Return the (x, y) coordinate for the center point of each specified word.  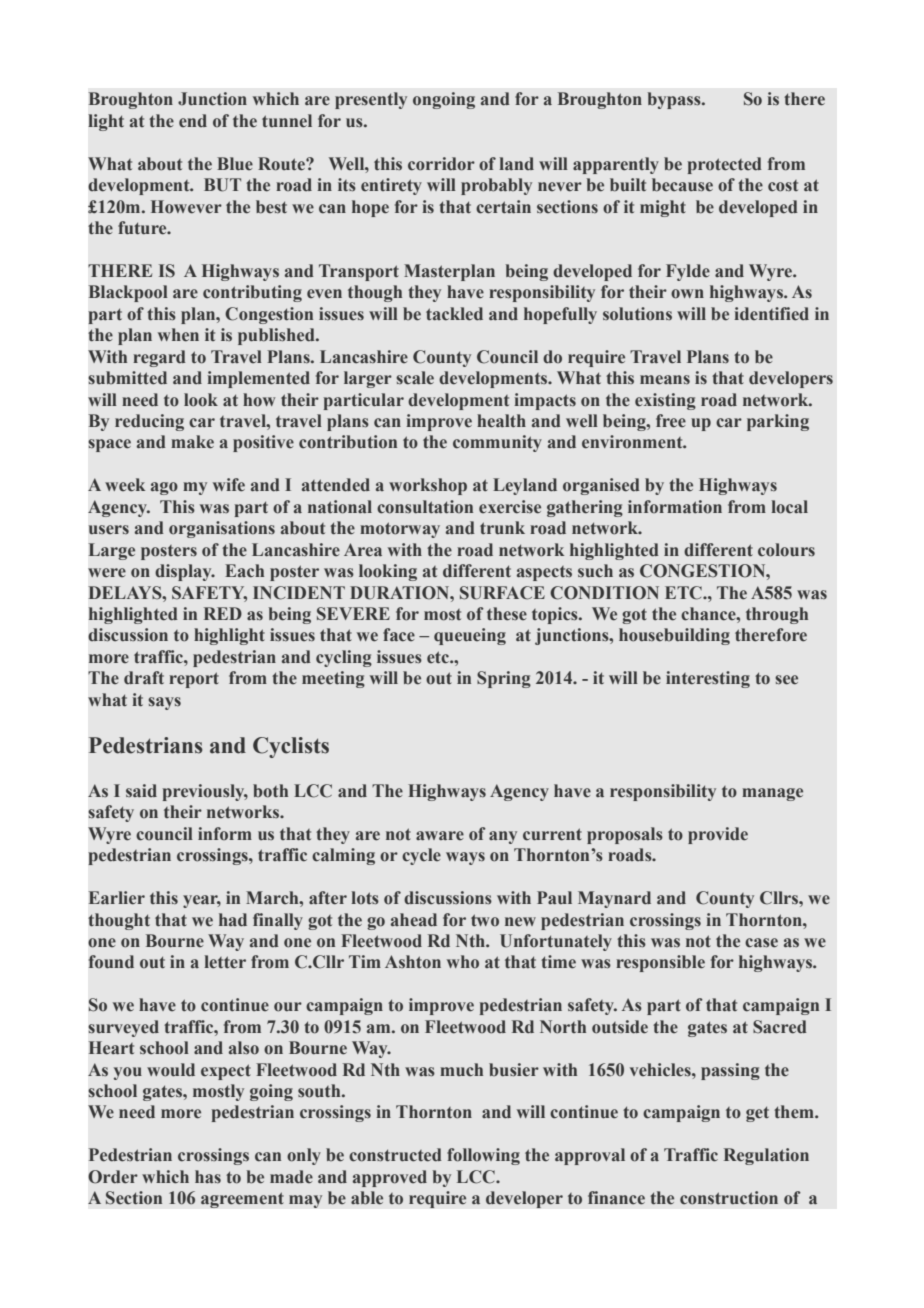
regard (159, 358)
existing (665, 401)
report (194, 680)
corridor (441, 164)
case (761, 943)
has (208, 1176)
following (483, 1156)
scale (415, 378)
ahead (414, 920)
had (233, 920)
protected (725, 165)
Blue (235, 163)
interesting (708, 679)
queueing (470, 636)
